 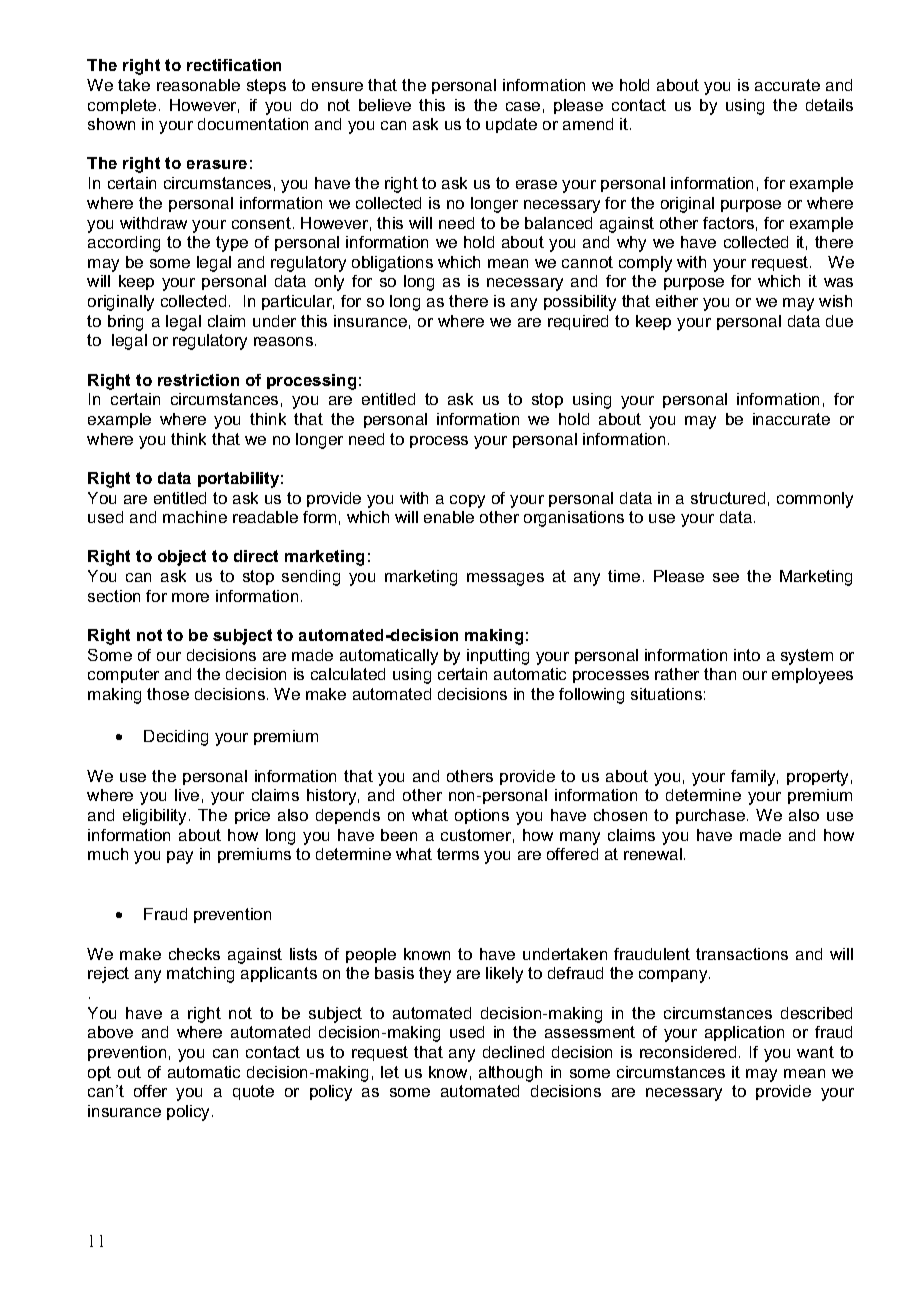 What do you see at coordinates (744, 1033) in the image?
I see `application` at bounding box center [744, 1033].
